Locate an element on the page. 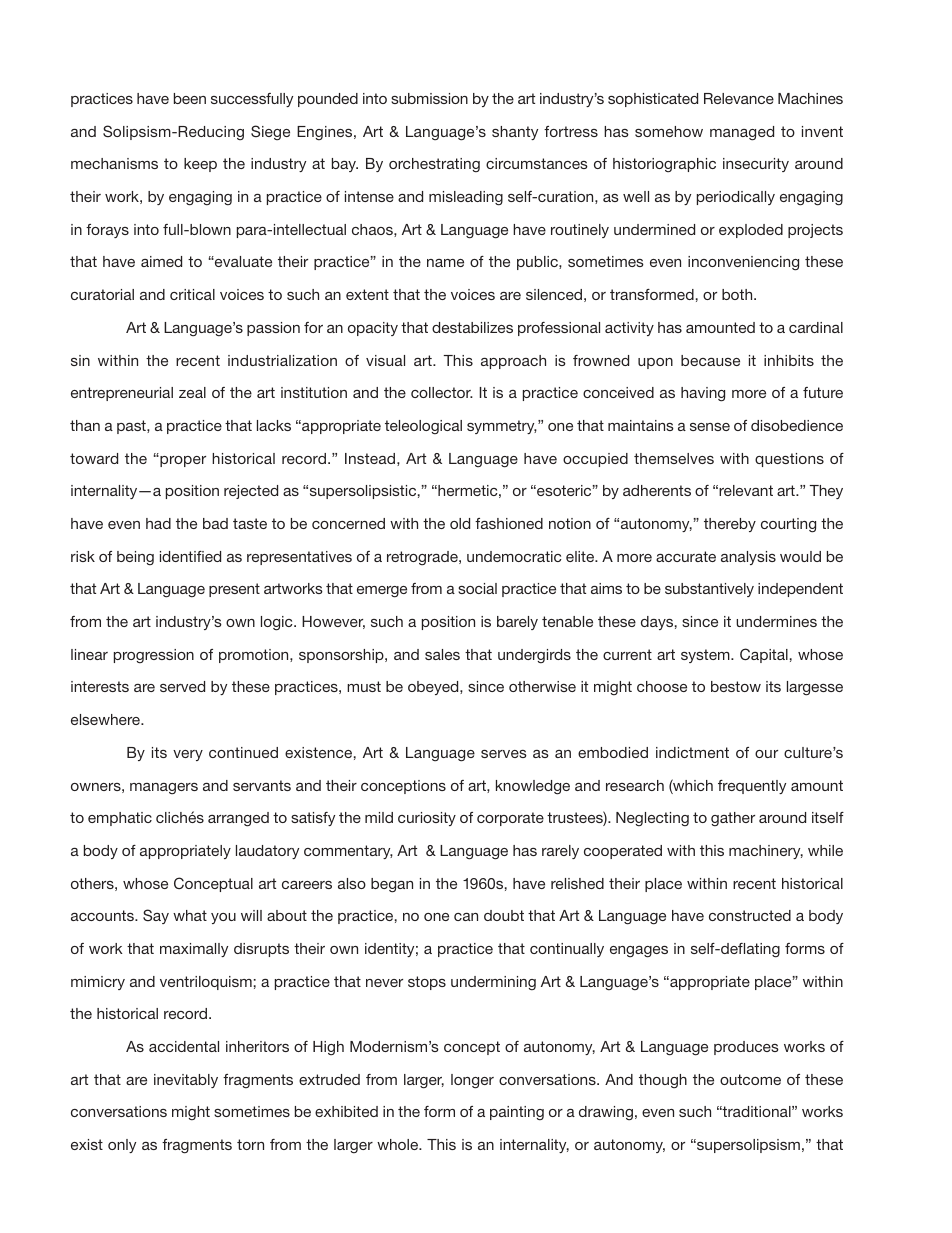  inevitably is located at coordinates (186, 1081).
